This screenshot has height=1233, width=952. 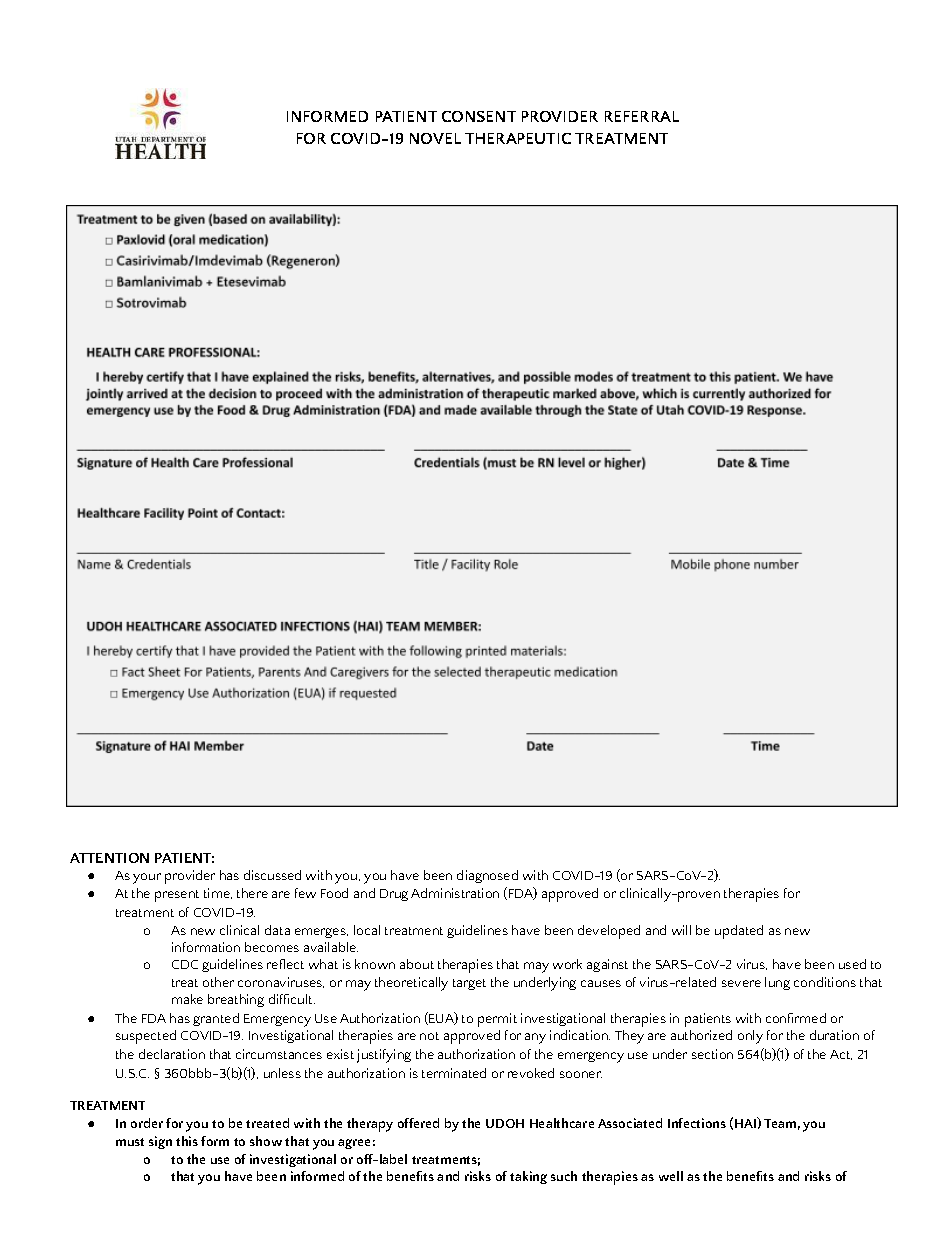 What do you see at coordinates (642, 116) in the screenshot?
I see `REFERRAL` at bounding box center [642, 116].
